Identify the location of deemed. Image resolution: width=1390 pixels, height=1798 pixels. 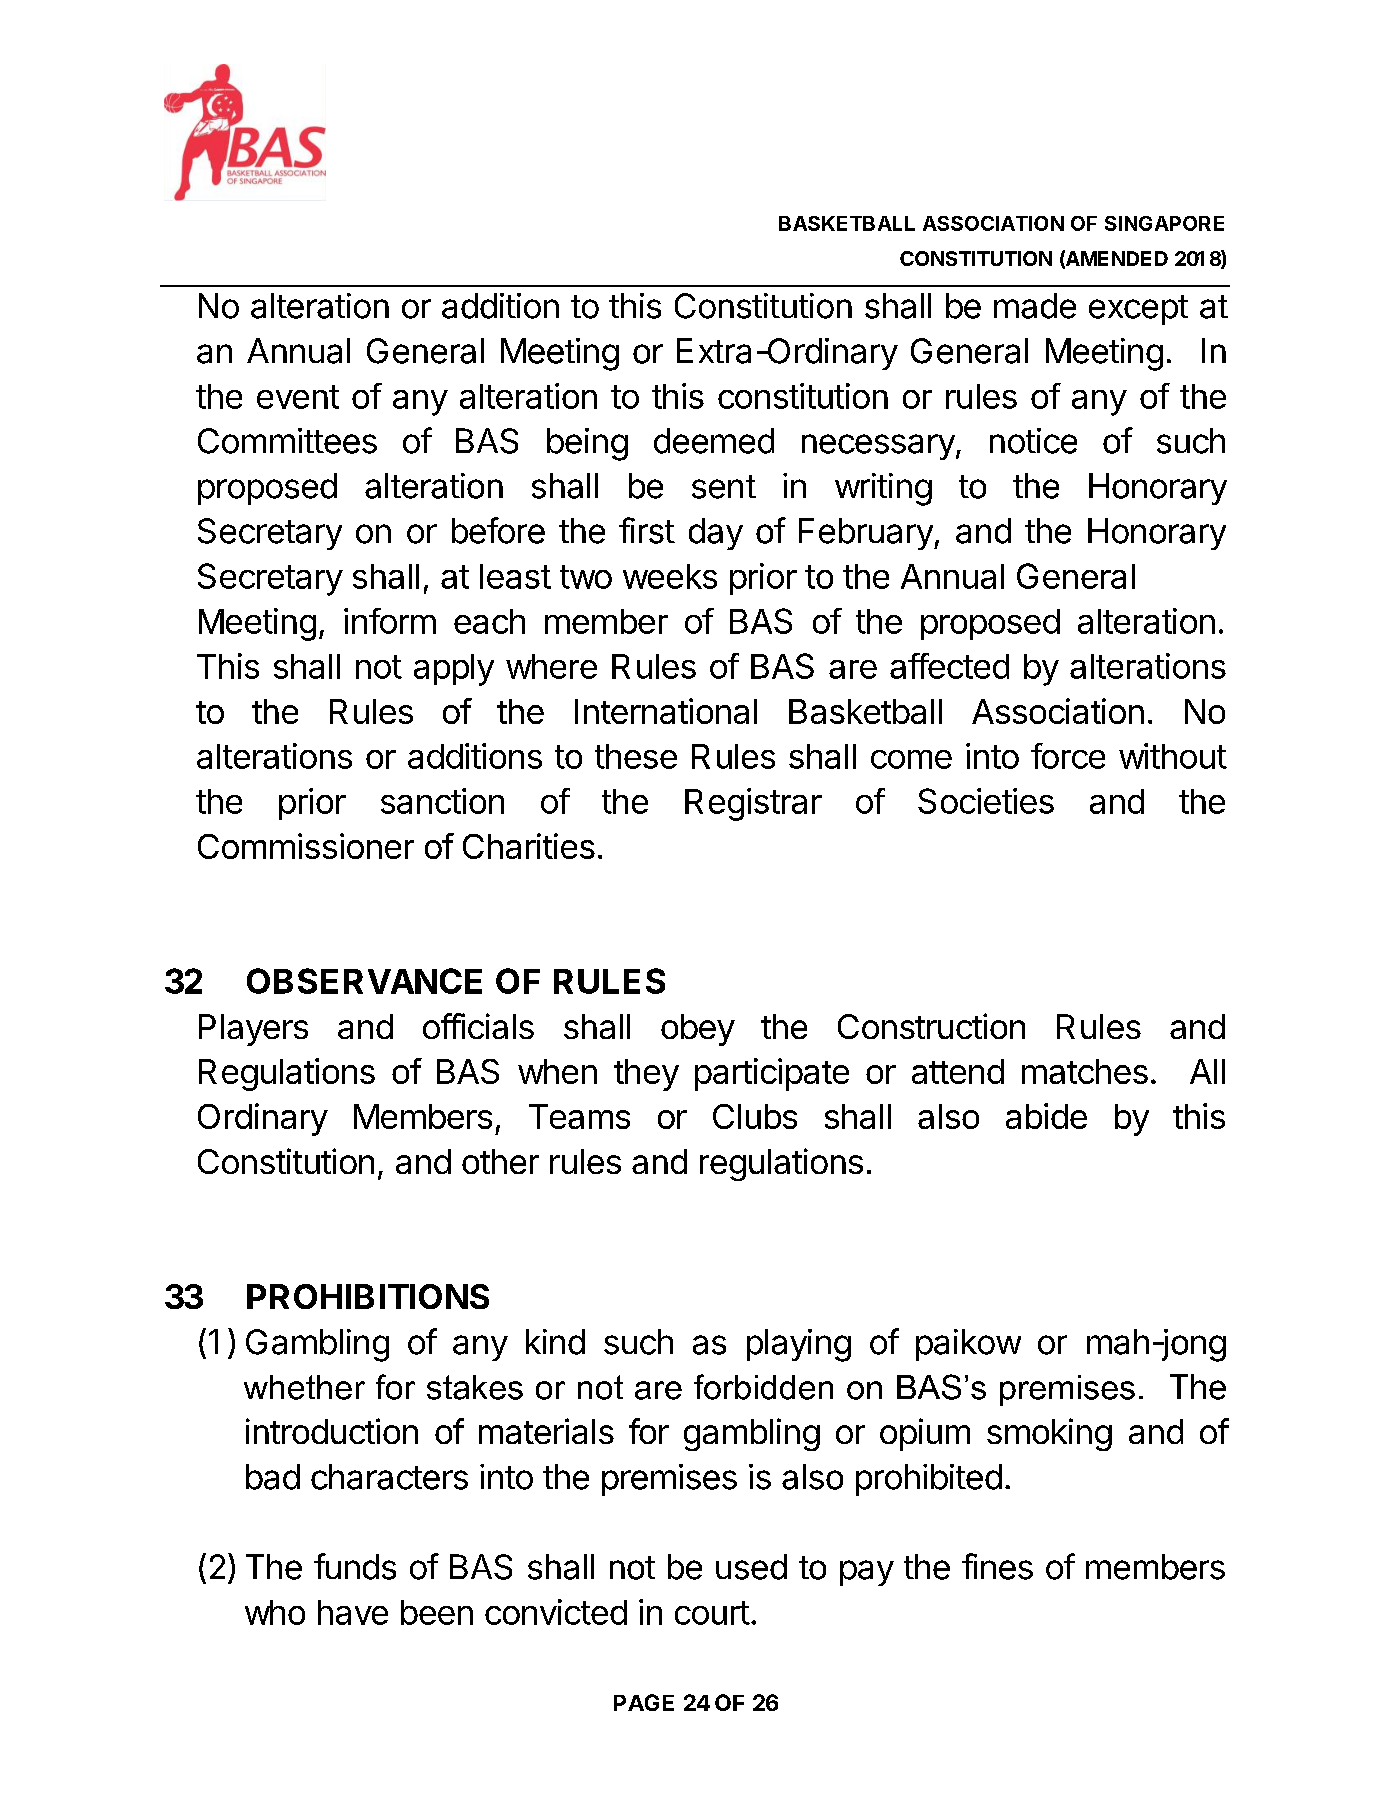
(714, 441).
